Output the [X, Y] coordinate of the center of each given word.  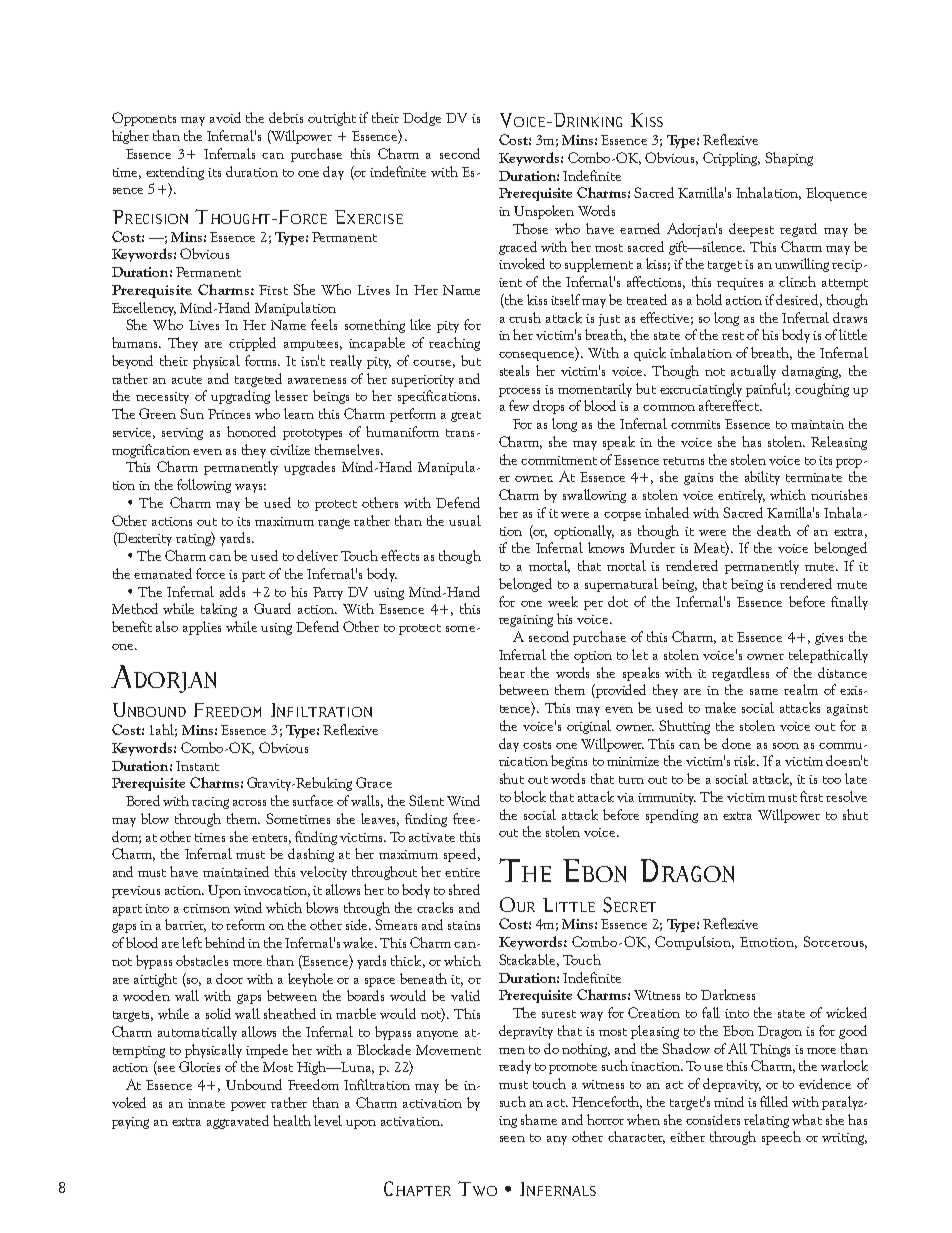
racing [210, 803]
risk [746, 760]
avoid [225, 117]
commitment [559, 460]
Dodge [422, 119]
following [204, 486]
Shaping [789, 159]
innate [206, 1103]
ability [762, 478]
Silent [426, 800]
